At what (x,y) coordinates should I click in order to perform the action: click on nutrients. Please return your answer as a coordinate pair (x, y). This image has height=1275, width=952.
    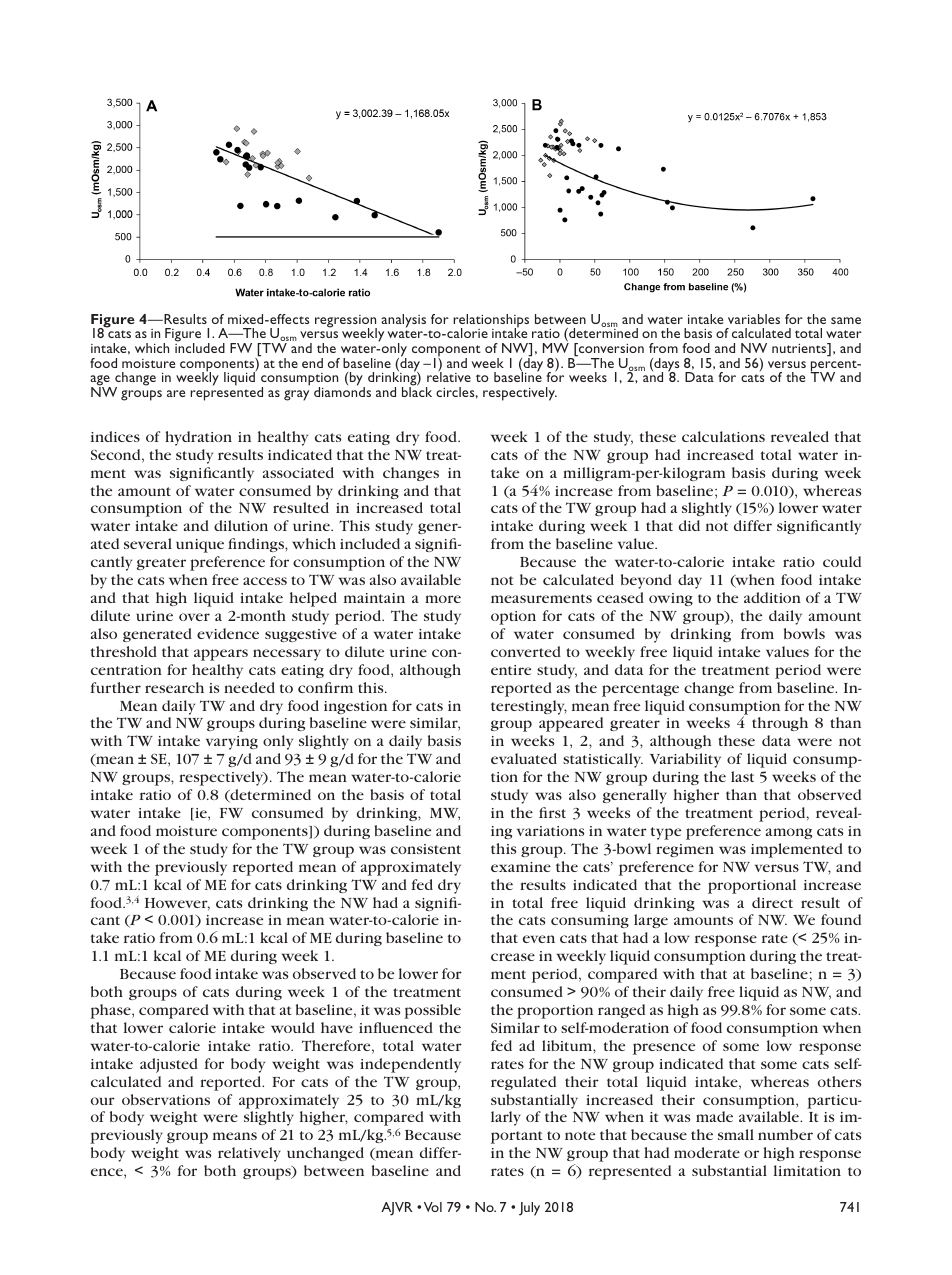
    Looking at the image, I should click on (800, 349).
